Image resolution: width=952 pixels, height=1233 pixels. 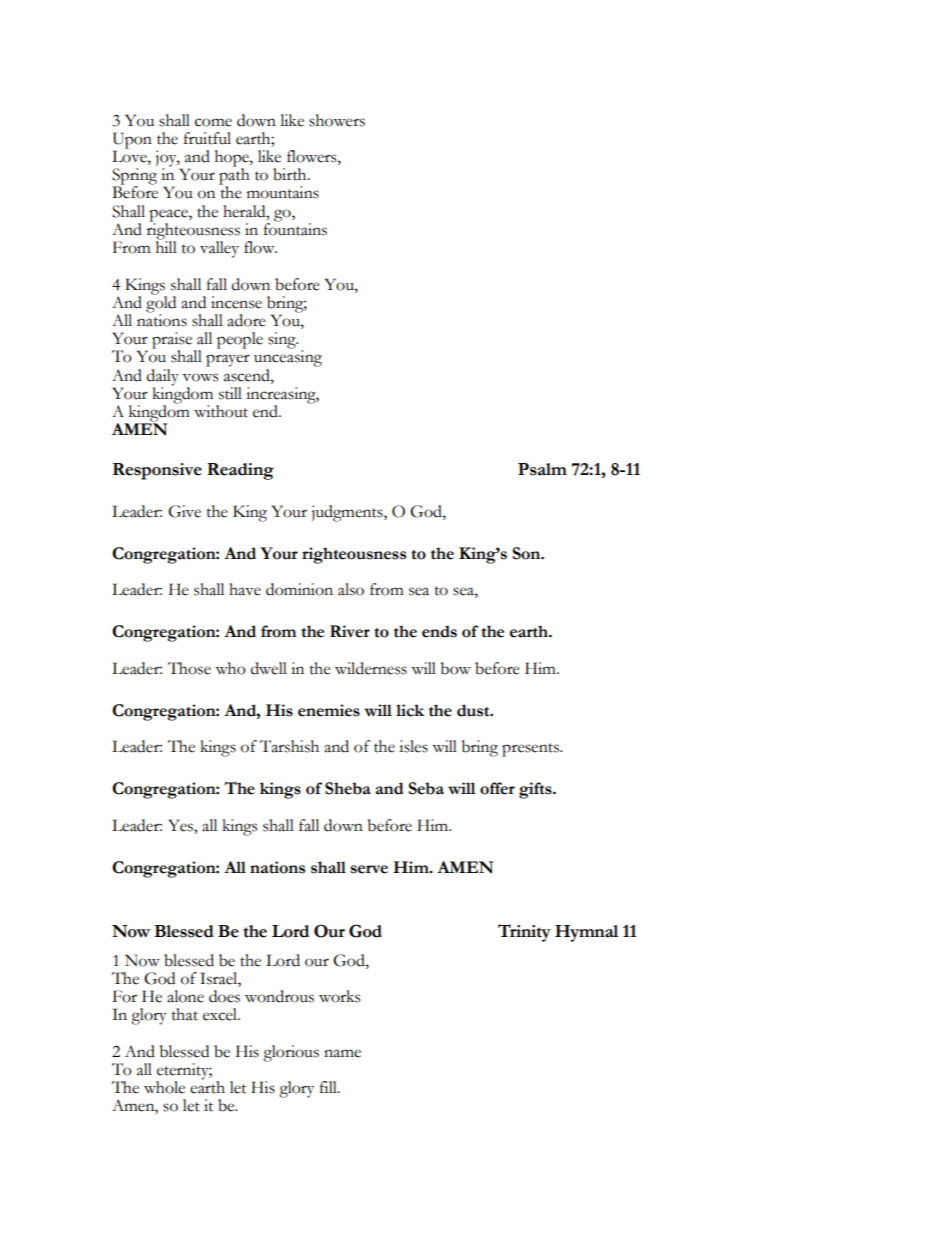 What do you see at coordinates (291, 174) in the screenshot?
I see `birth` at bounding box center [291, 174].
